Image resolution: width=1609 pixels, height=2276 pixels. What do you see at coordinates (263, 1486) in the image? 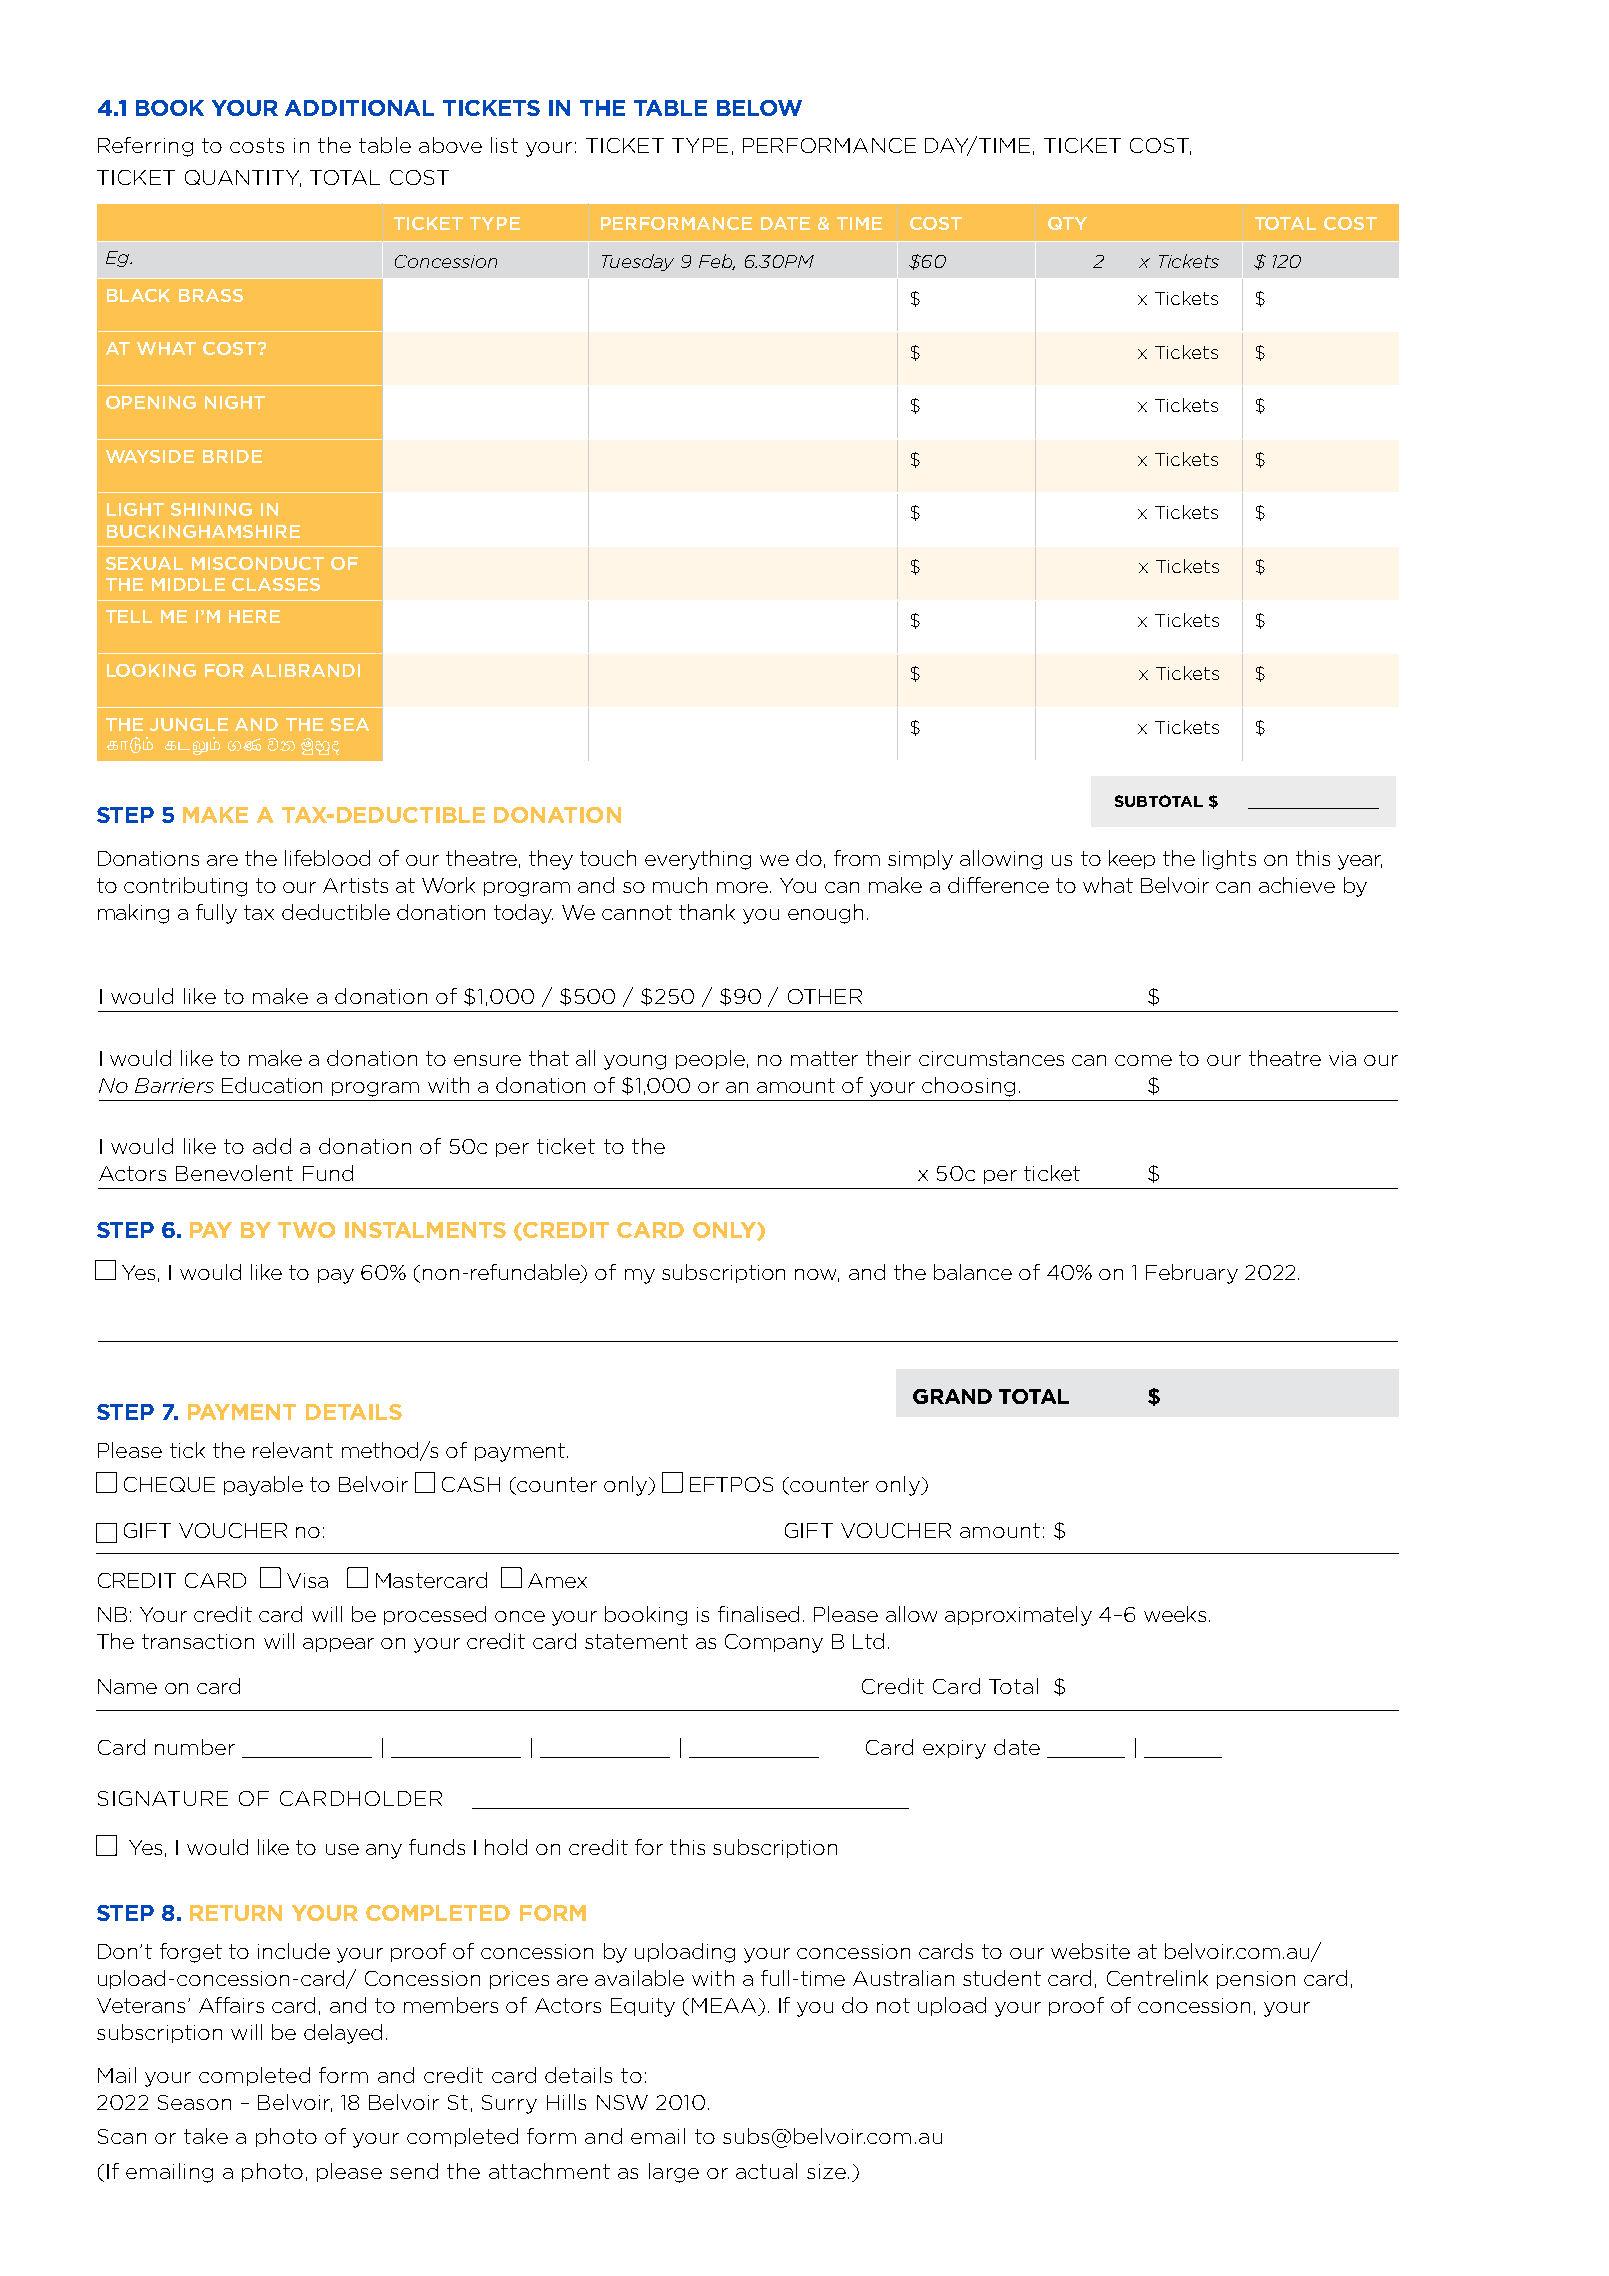
I see `payable` at bounding box center [263, 1486].
